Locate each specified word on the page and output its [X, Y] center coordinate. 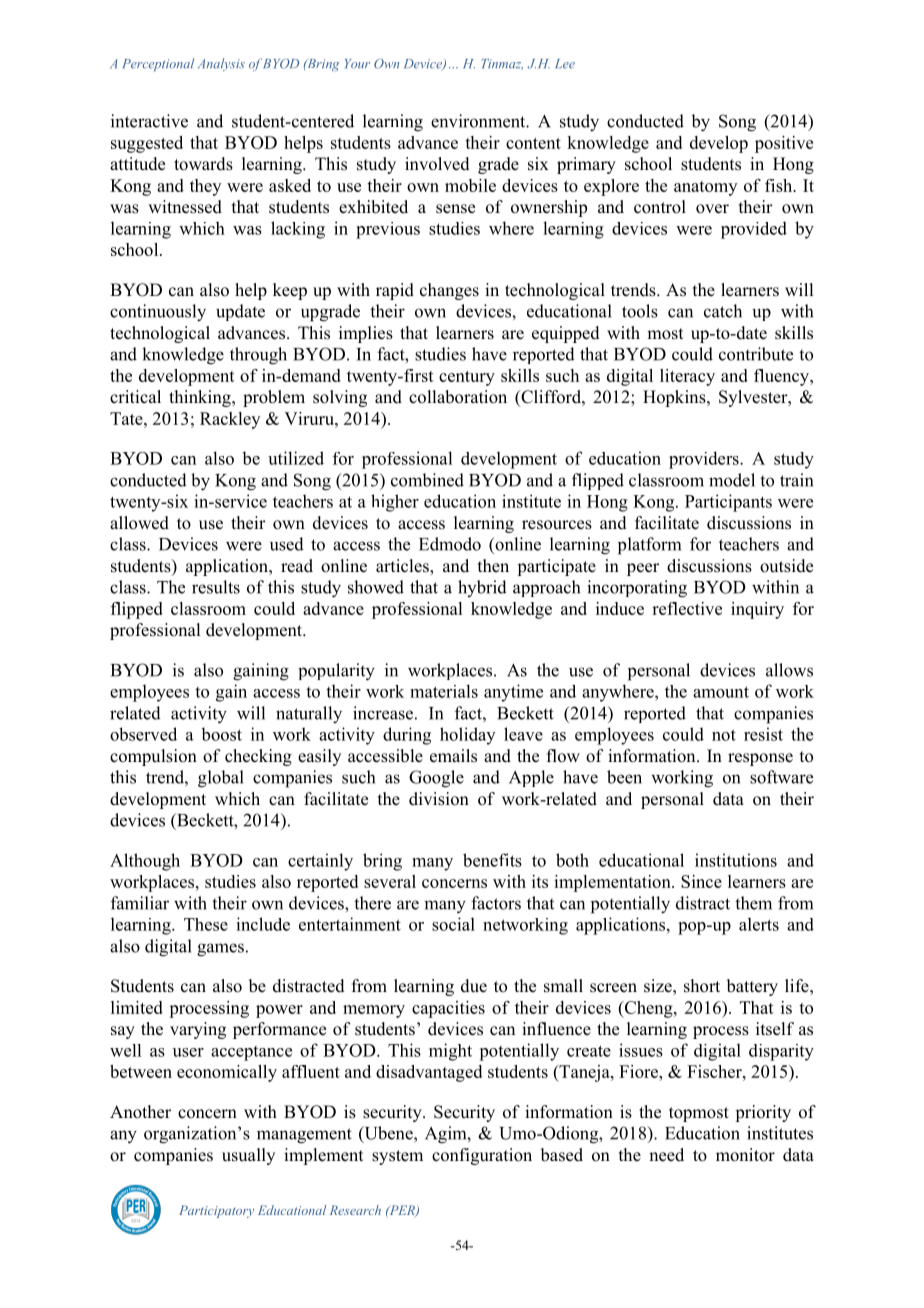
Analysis [221, 64]
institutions [736, 860]
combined [427, 480]
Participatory [216, 1211]
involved [437, 164]
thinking [201, 398]
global [221, 779]
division [439, 799]
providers [705, 460]
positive [784, 144]
